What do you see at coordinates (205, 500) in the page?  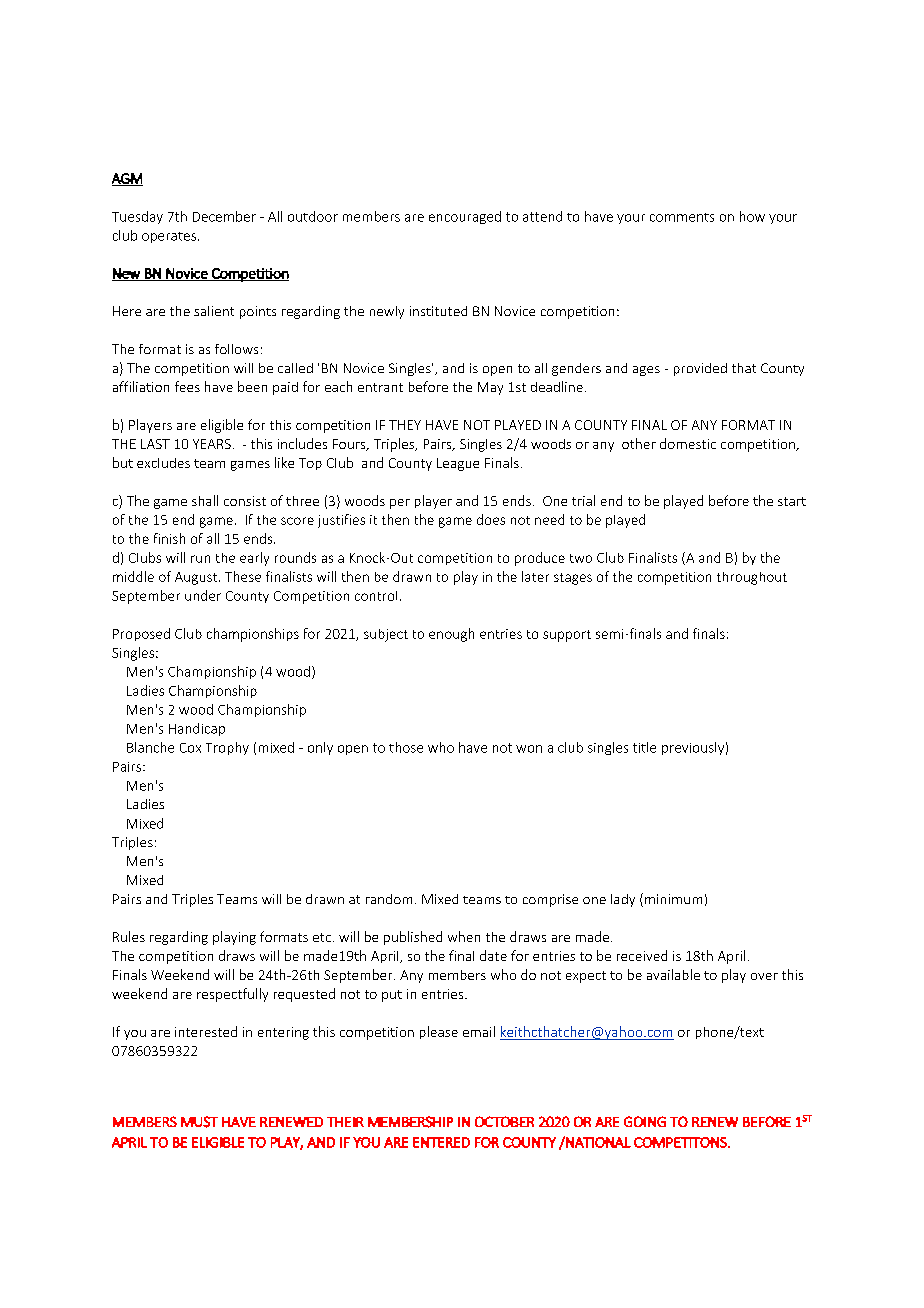 I see `shall` at bounding box center [205, 500].
